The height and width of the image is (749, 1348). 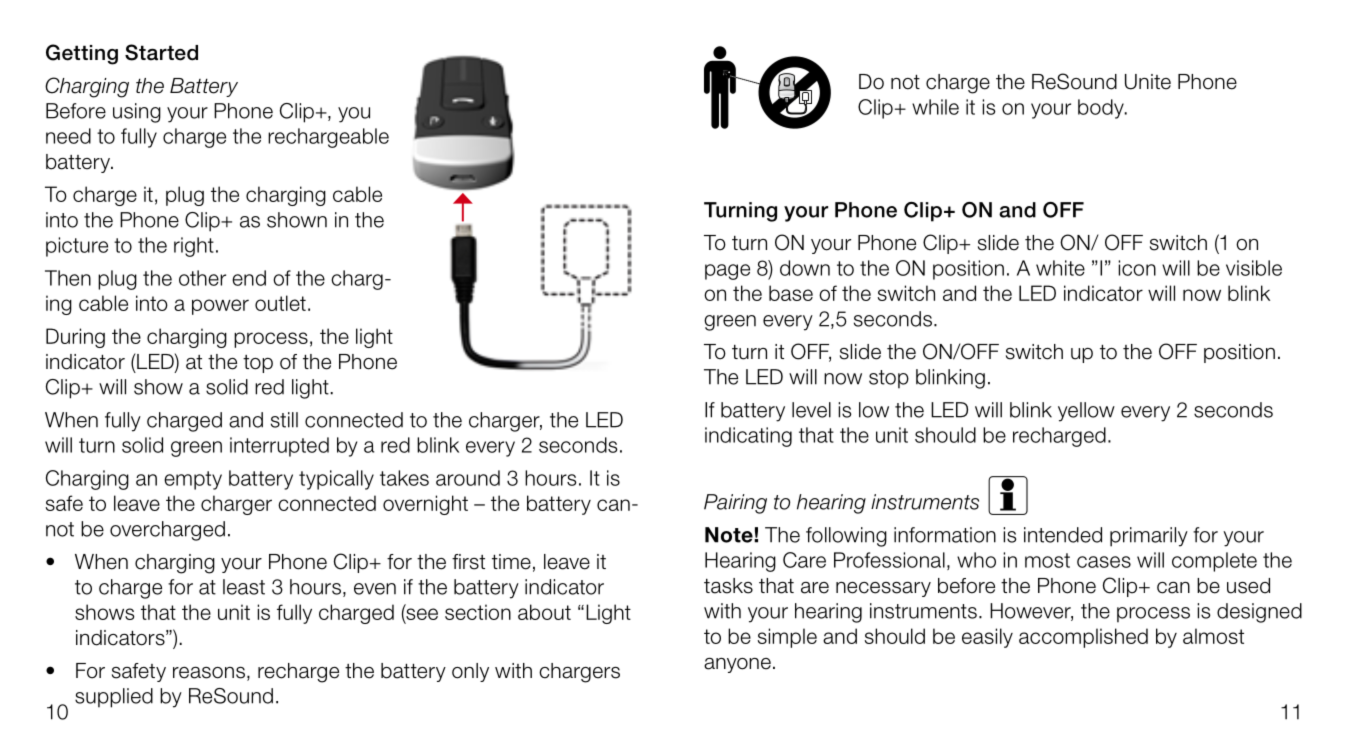 What do you see at coordinates (194, 247) in the image?
I see `right` at bounding box center [194, 247].
